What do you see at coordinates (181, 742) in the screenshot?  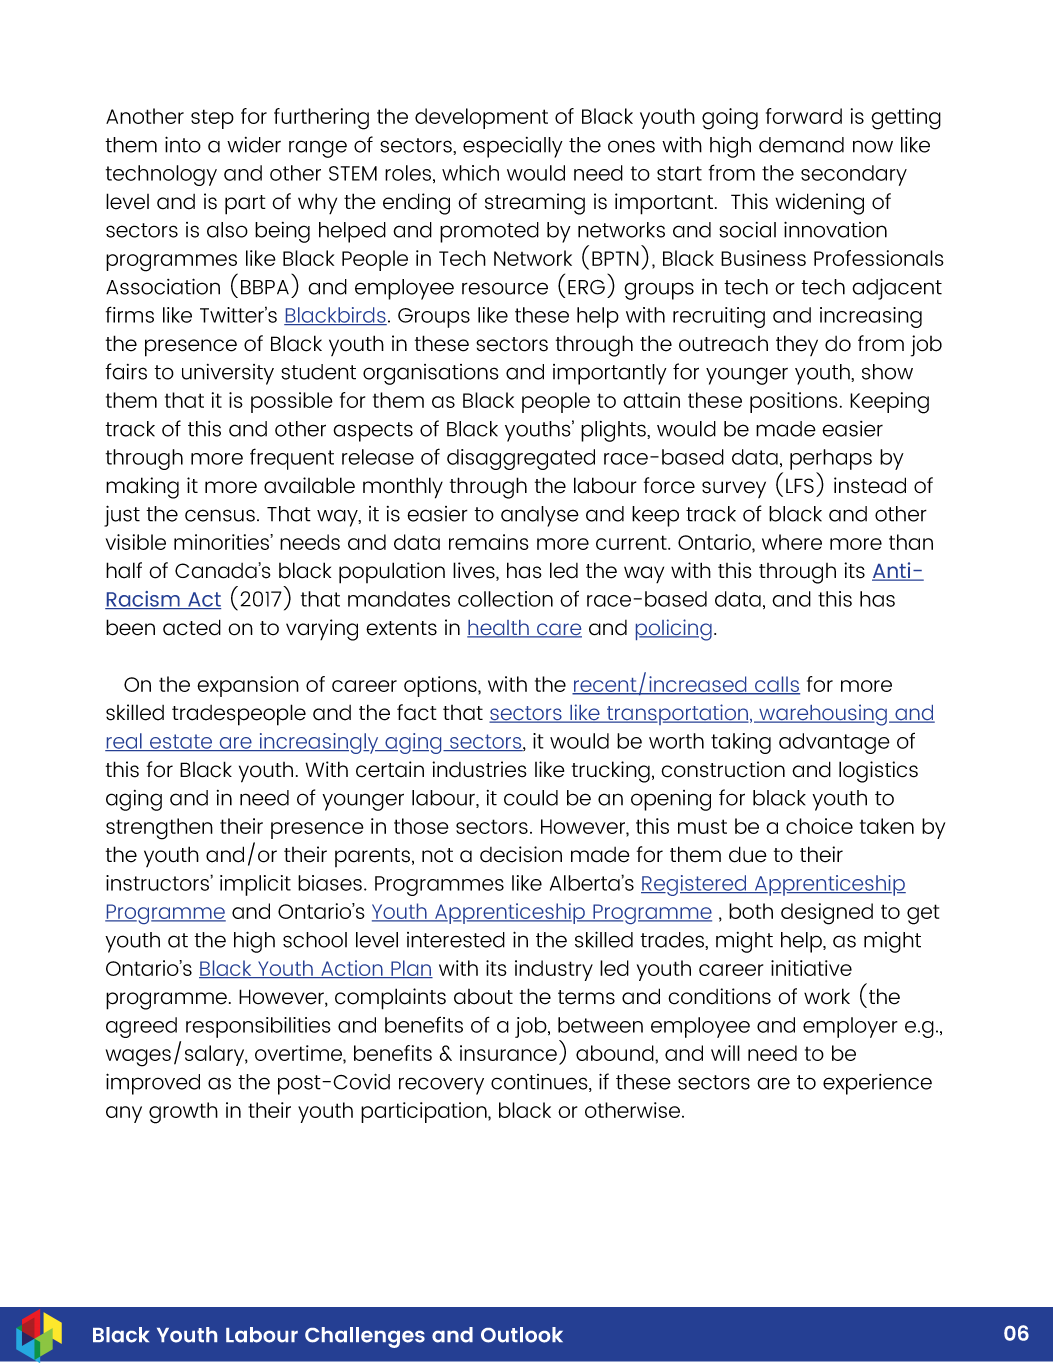 I see `estate` at bounding box center [181, 742].
